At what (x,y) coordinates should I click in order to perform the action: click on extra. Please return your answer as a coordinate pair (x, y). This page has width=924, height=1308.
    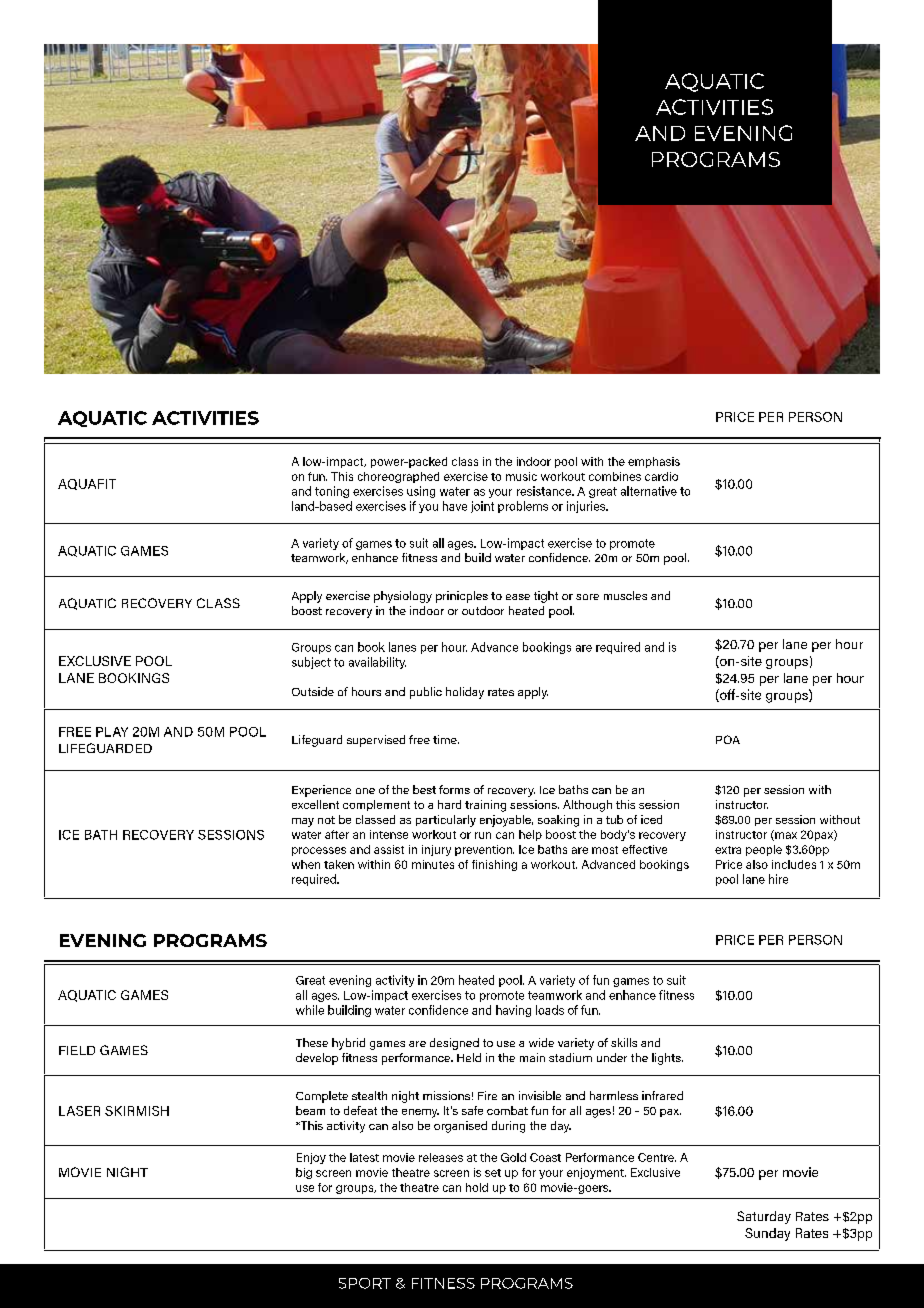
    Looking at the image, I should click on (728, 850).
